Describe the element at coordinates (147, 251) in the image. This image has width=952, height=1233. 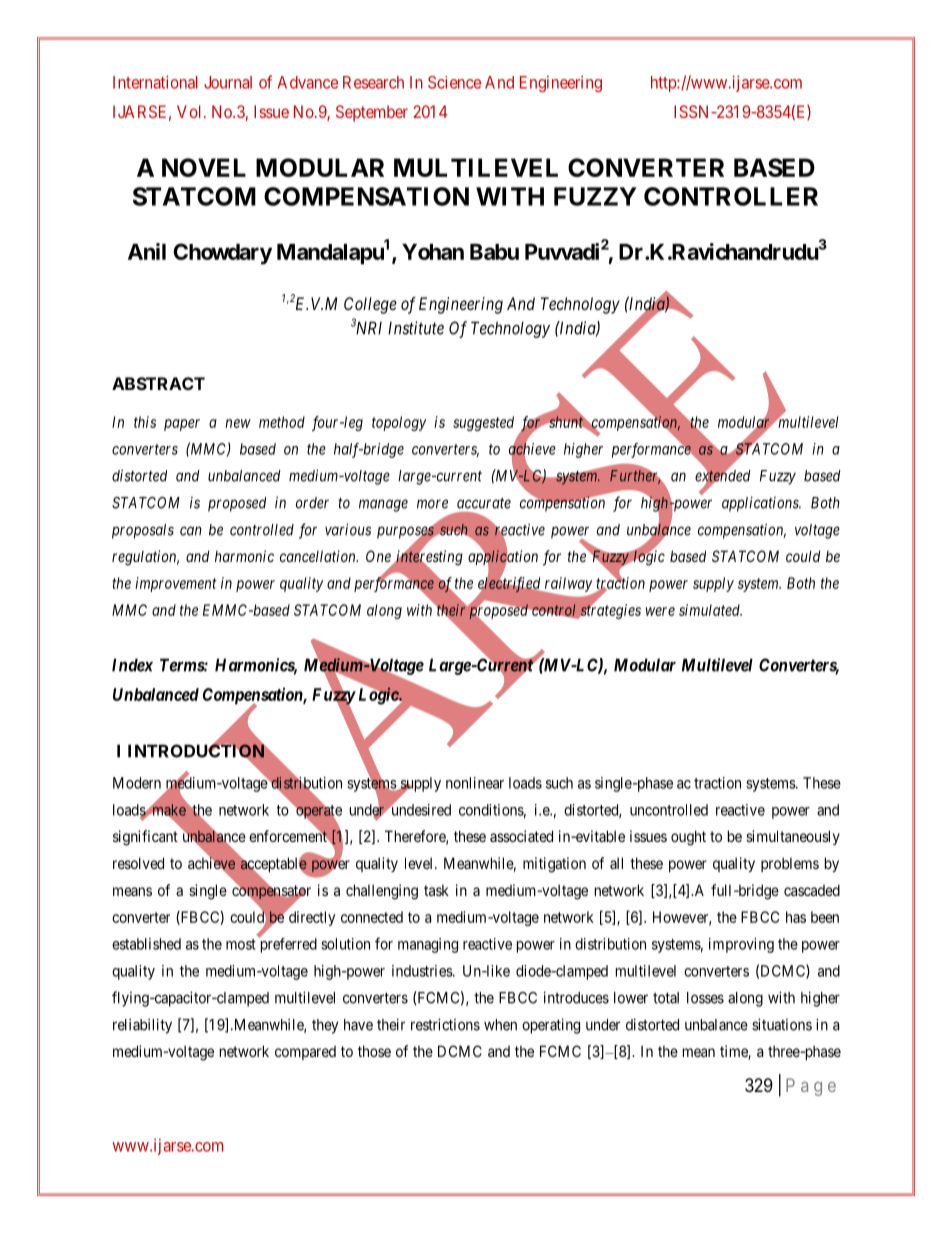
I see `Anil` at that location.
